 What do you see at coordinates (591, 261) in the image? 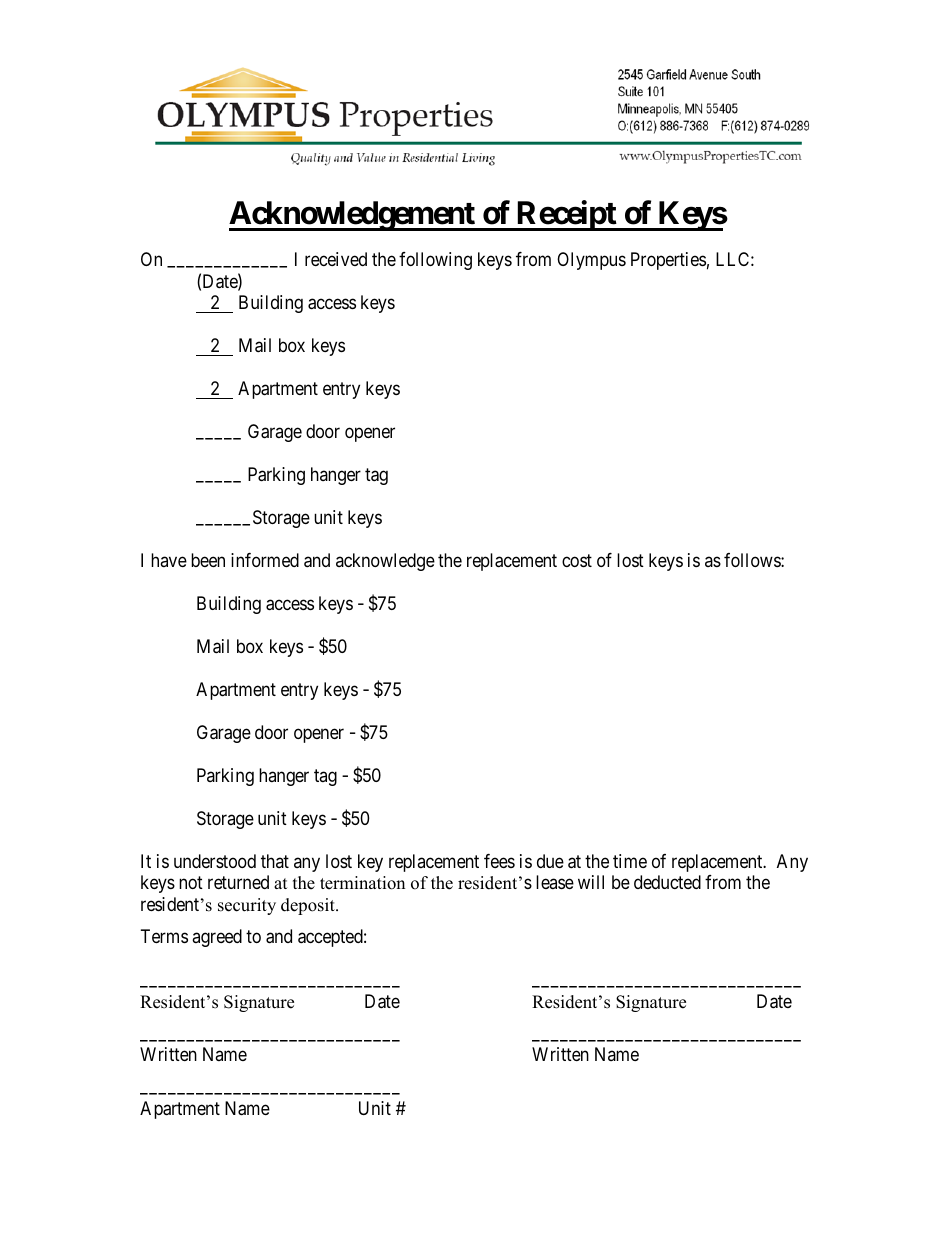
I see `Olympus` at bounding box center [591, 261].
